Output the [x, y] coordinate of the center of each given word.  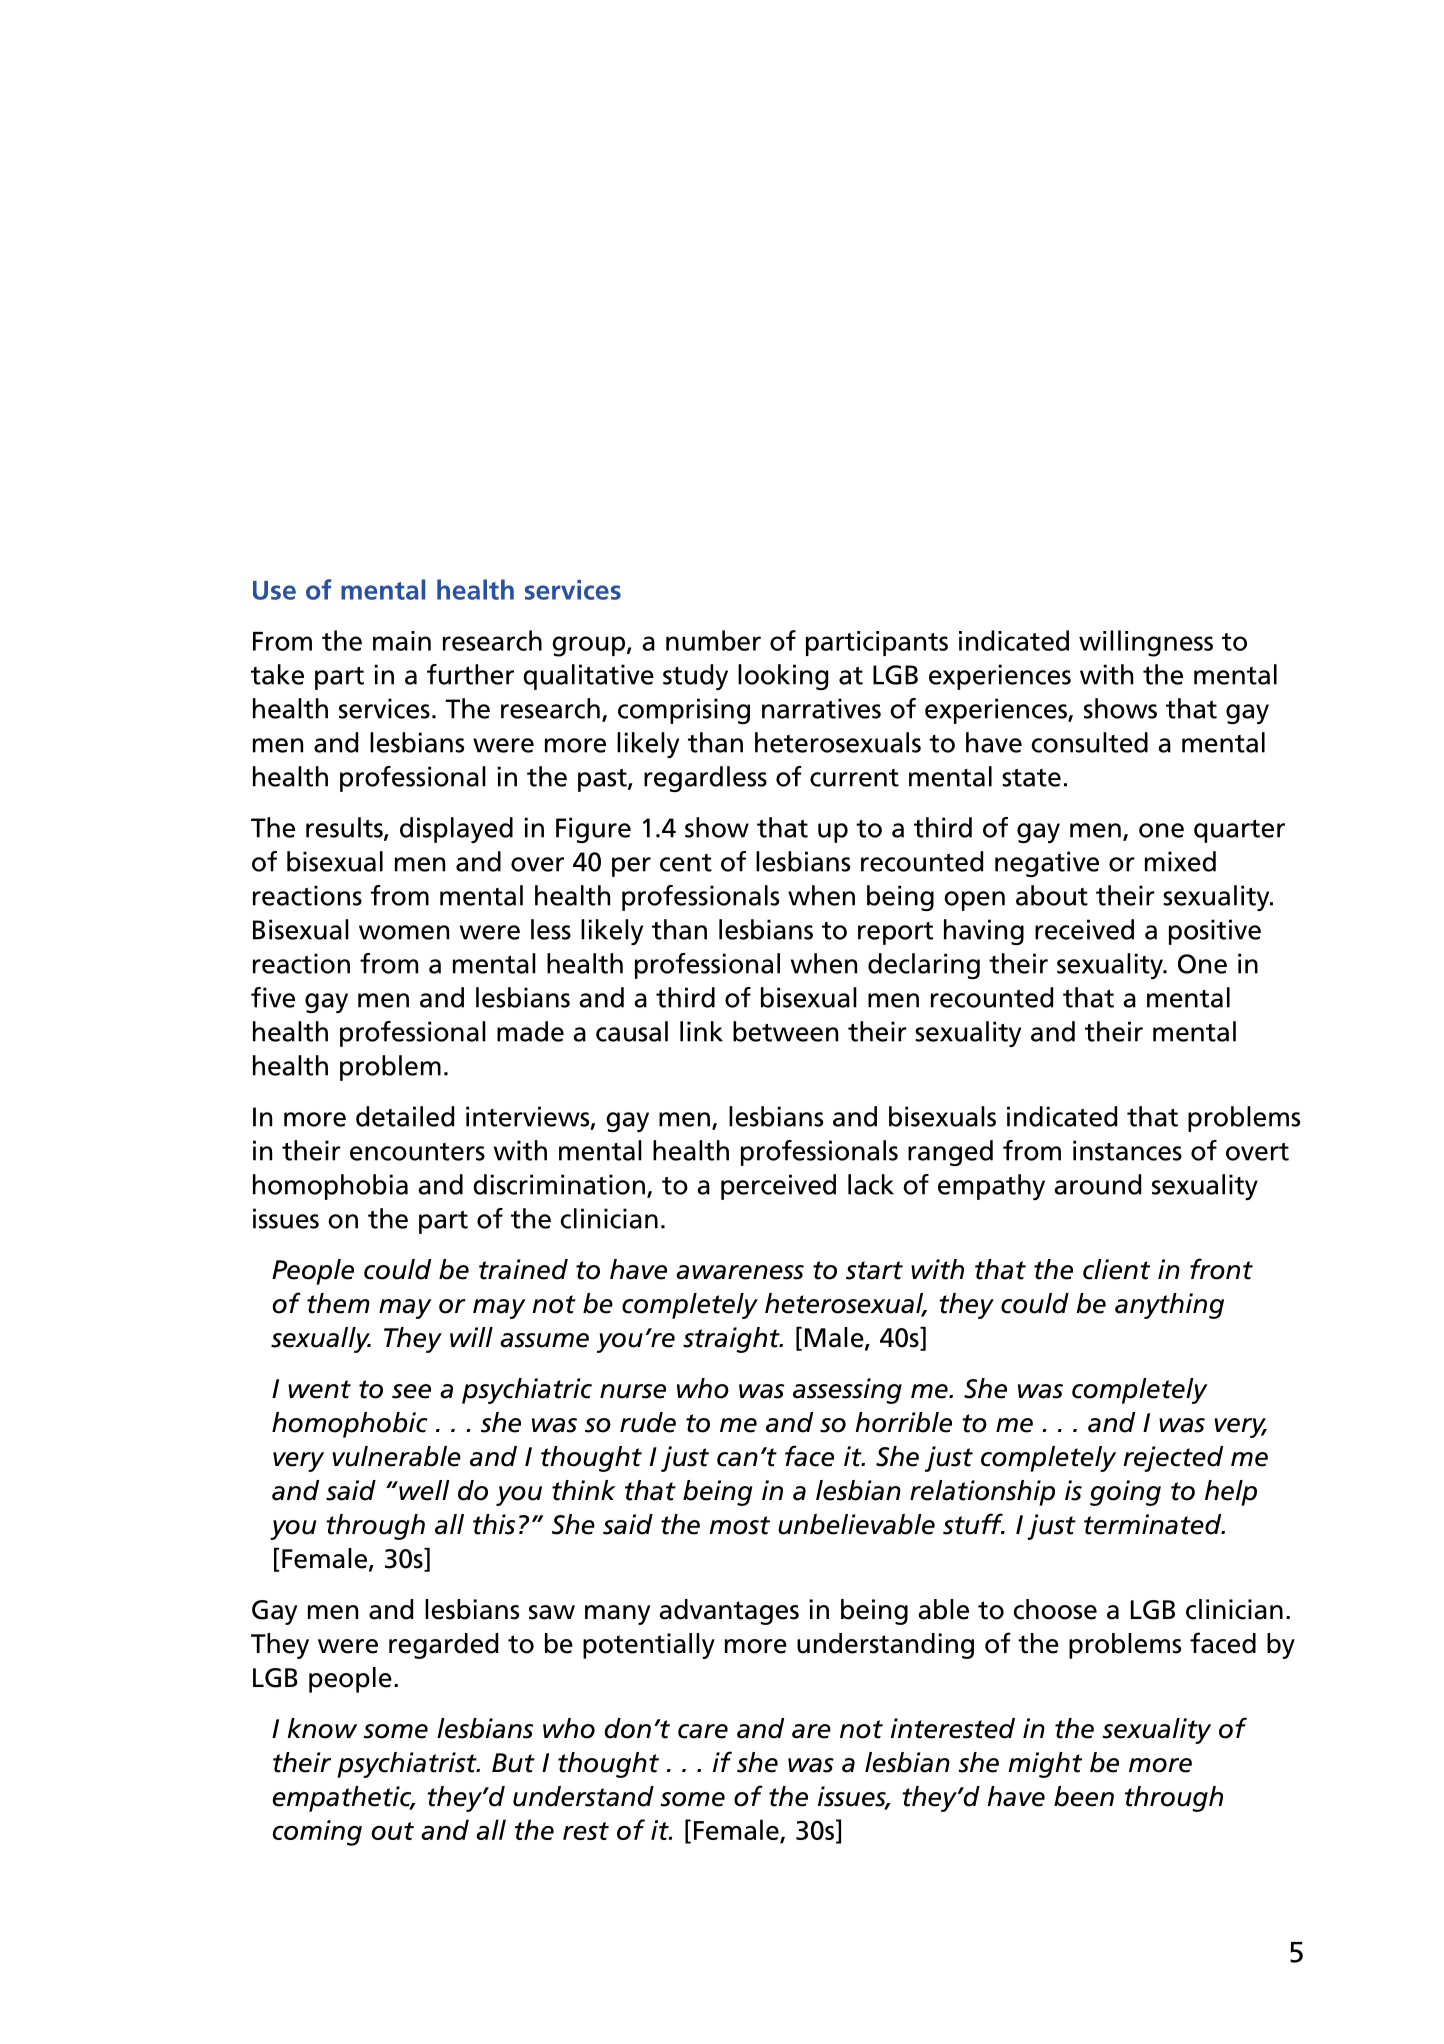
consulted [1089, 742]
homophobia [330, 1187]
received [1084, 929]
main [402, 641]
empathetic [343, 1799]
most [739, 1525]
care [703, 1731]
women [404, 932]
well [423, 1490]
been [1084, 1796]
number [713, 640]
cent [686, 863]
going [1125, 1493]
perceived [778, 1187]
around [1097, 1184]
